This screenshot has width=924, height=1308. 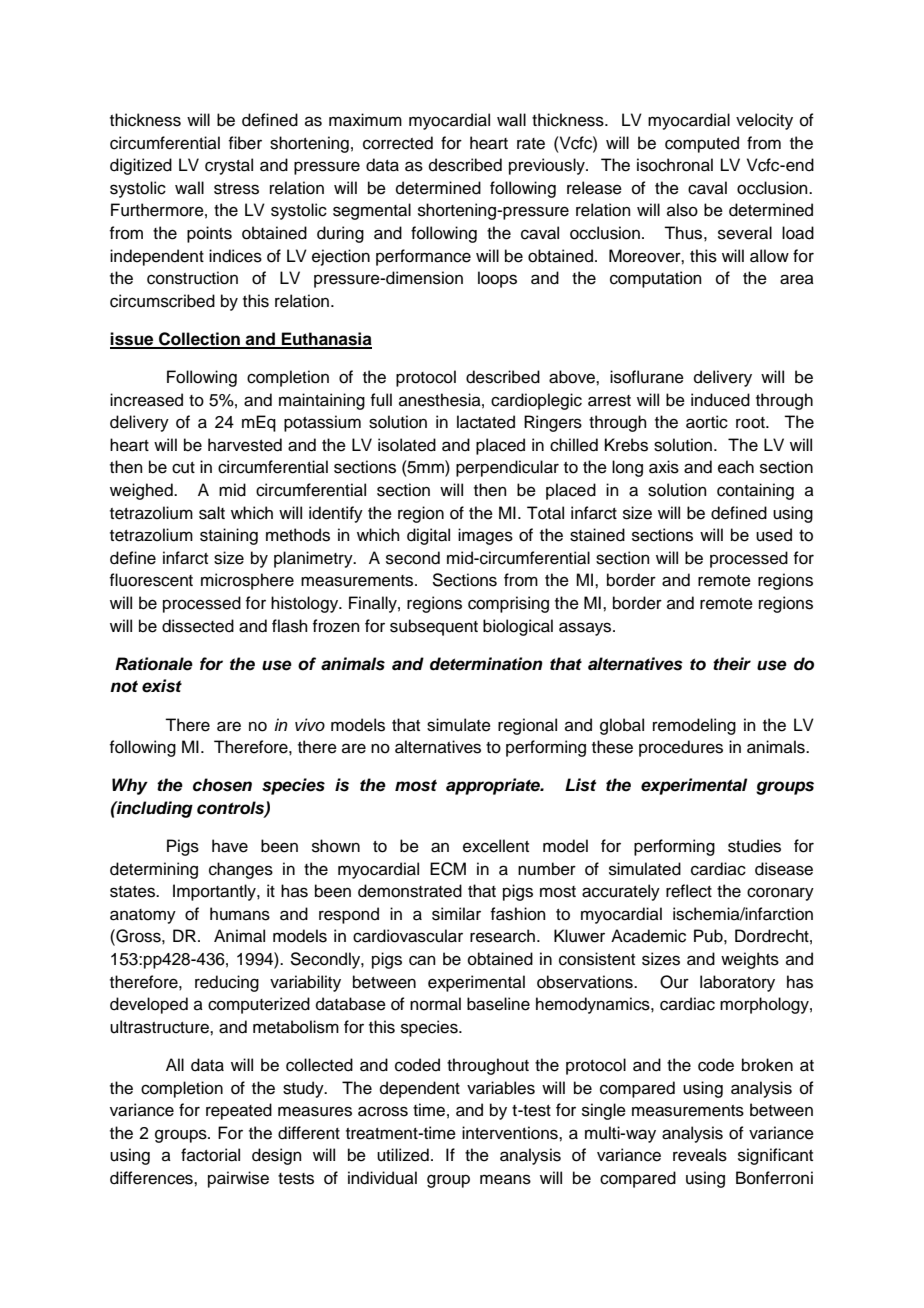 I want to click on interventions, so click(x=511, y=1133).
